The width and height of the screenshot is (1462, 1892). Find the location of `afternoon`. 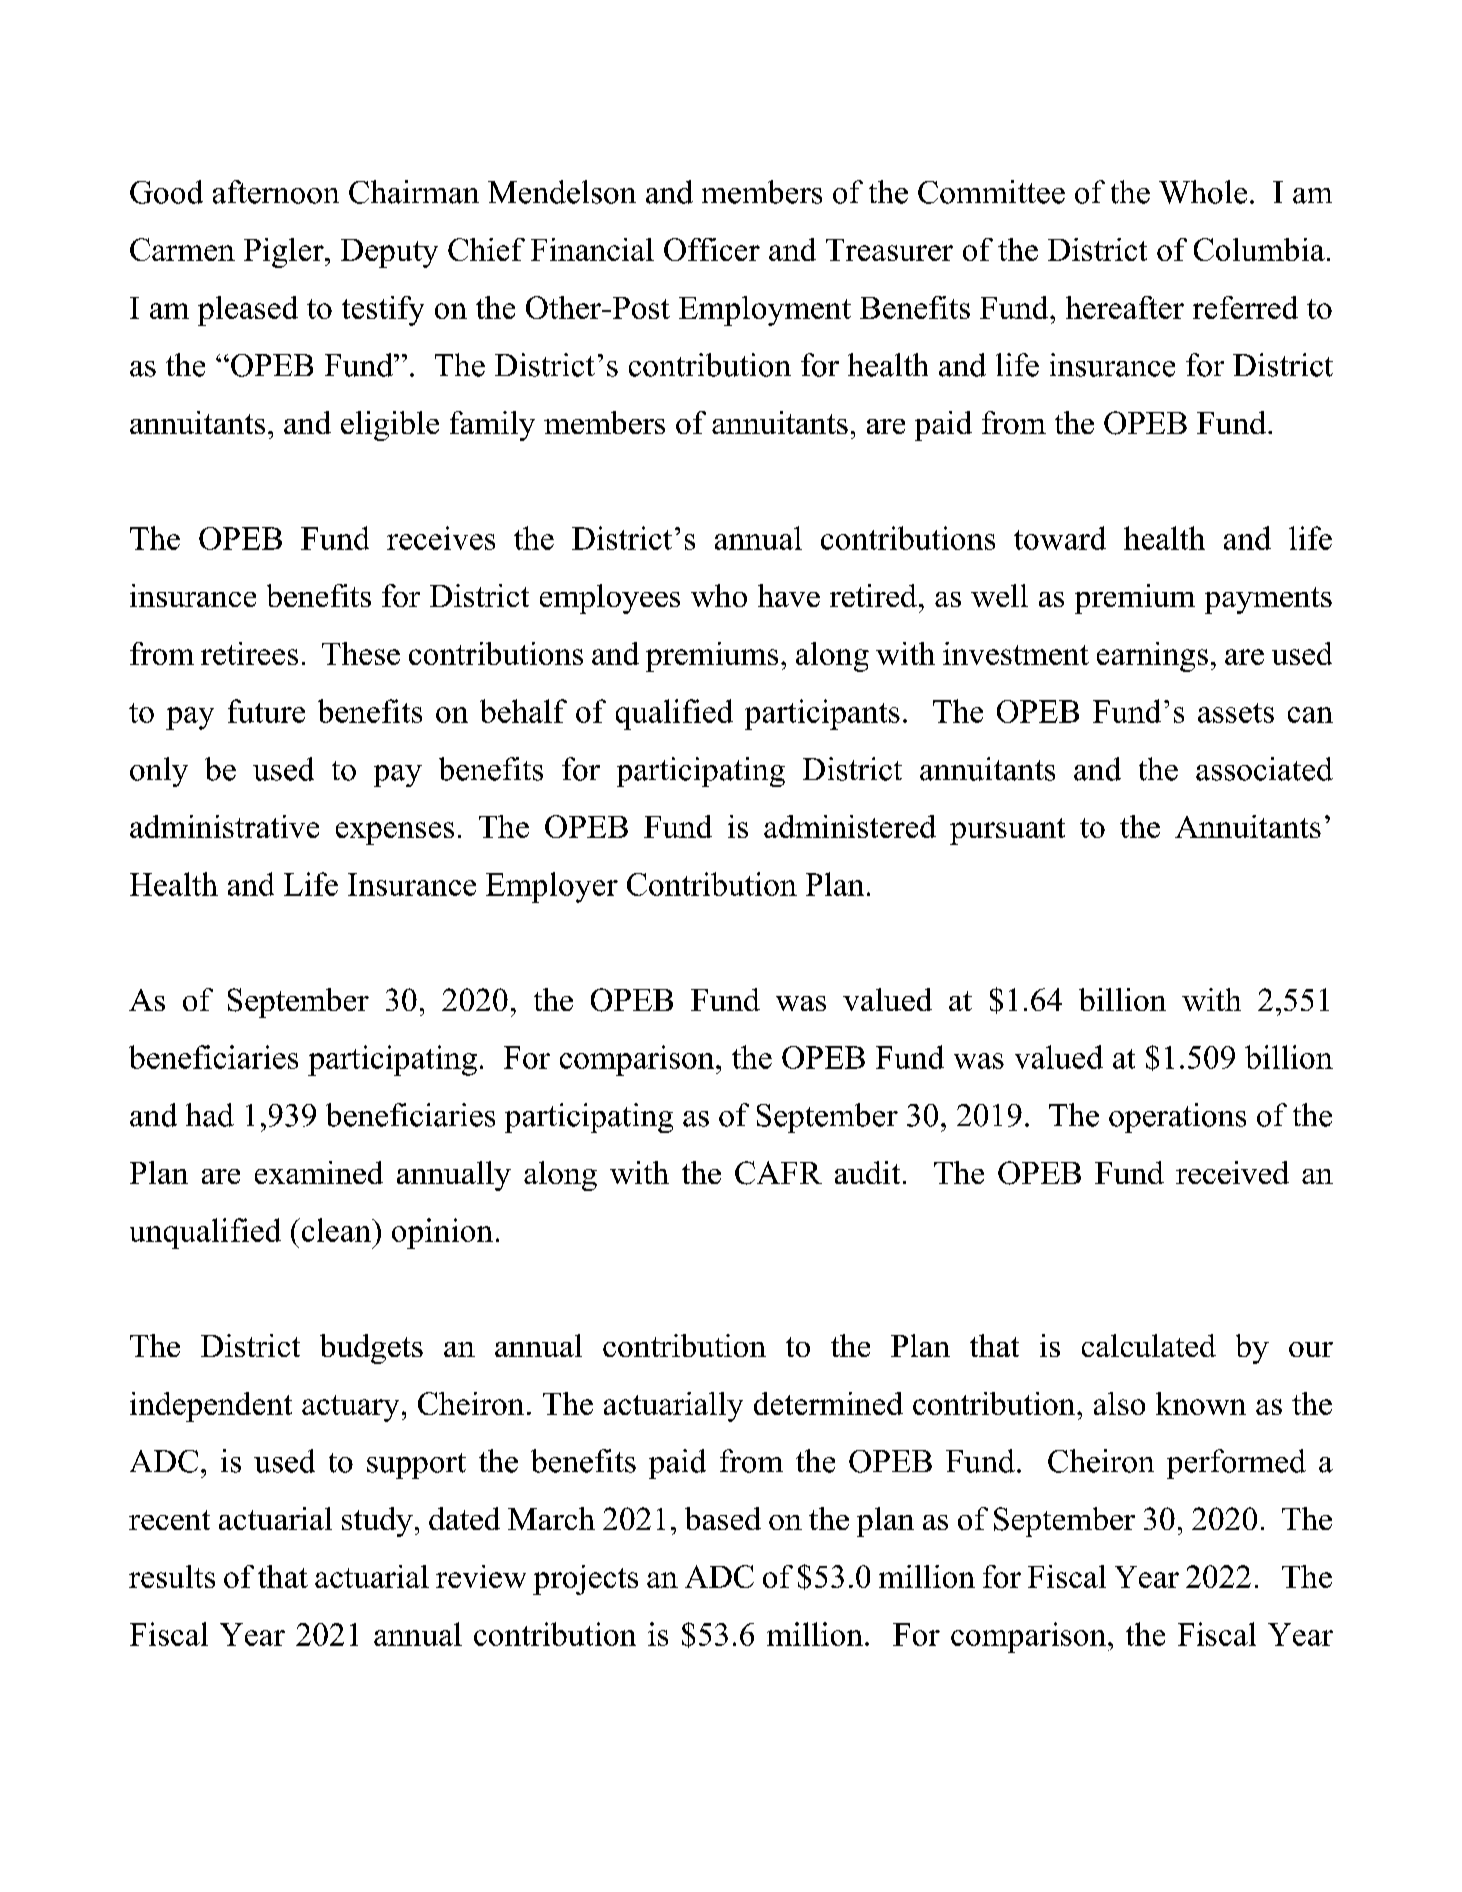

afternoon is located at coordinates (276, 192).
